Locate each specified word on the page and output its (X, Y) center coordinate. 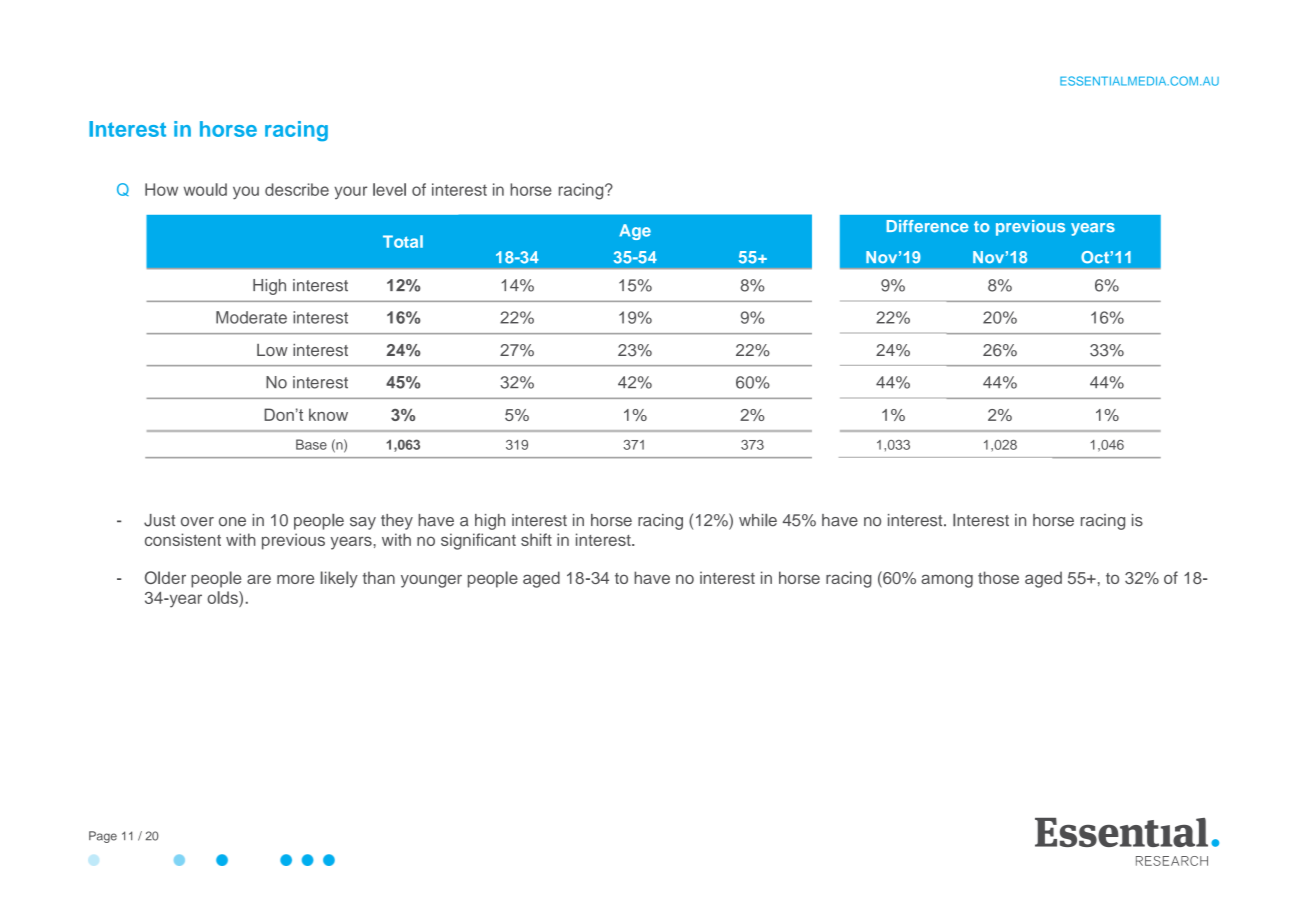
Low (272, 350)
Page (103, 837)
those (998, 577)
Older (165, 577)
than (379, 577)
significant (478, 541)
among (947, 581)
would (205, 189)
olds (223, 597)
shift (536, 539)
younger (431, 581)
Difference (928, 226)
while (758, 520)
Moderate (251, 317)
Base (311, 444)
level (389, 189)
